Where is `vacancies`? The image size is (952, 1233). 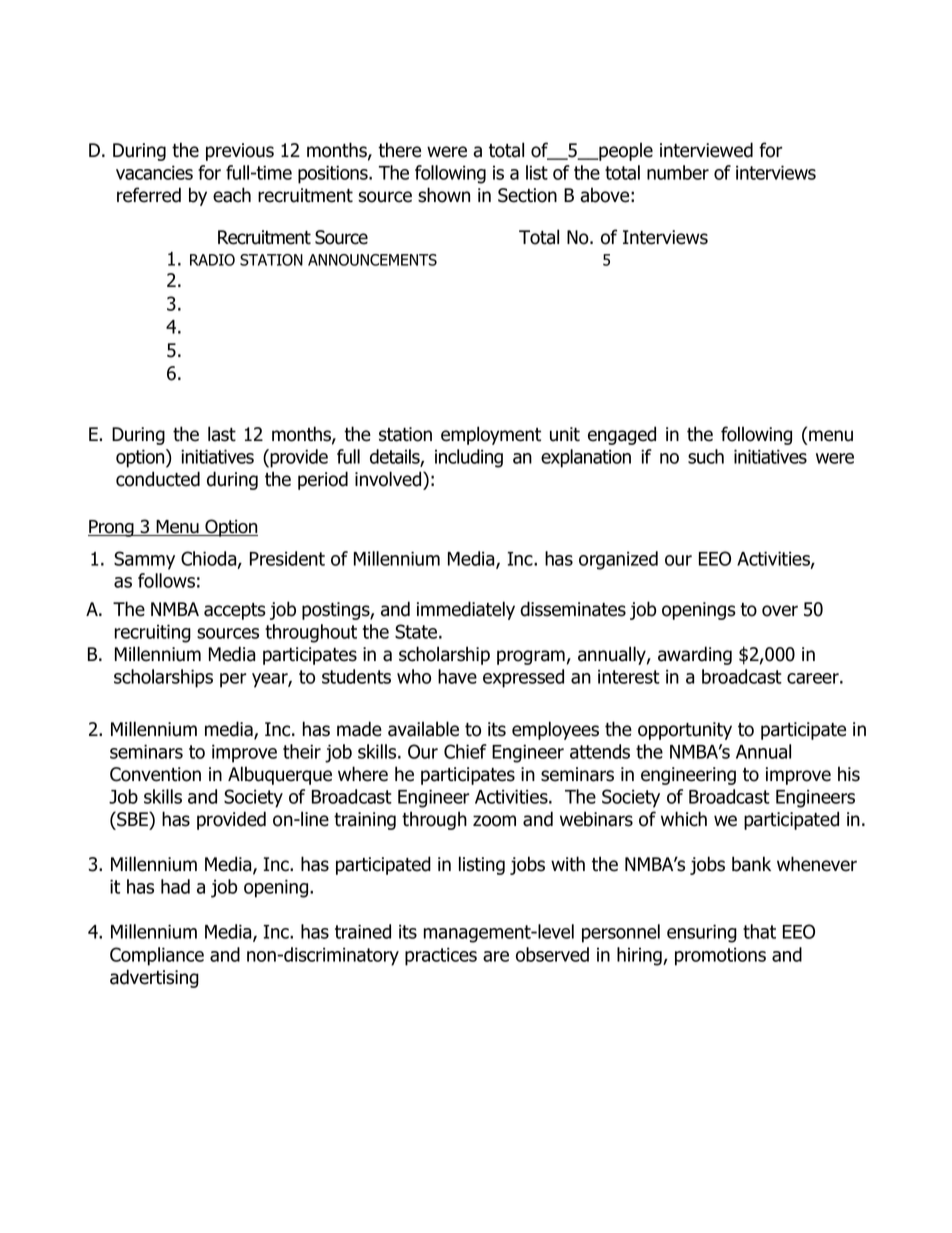 vacancies is located at coordinates (154, 172).
